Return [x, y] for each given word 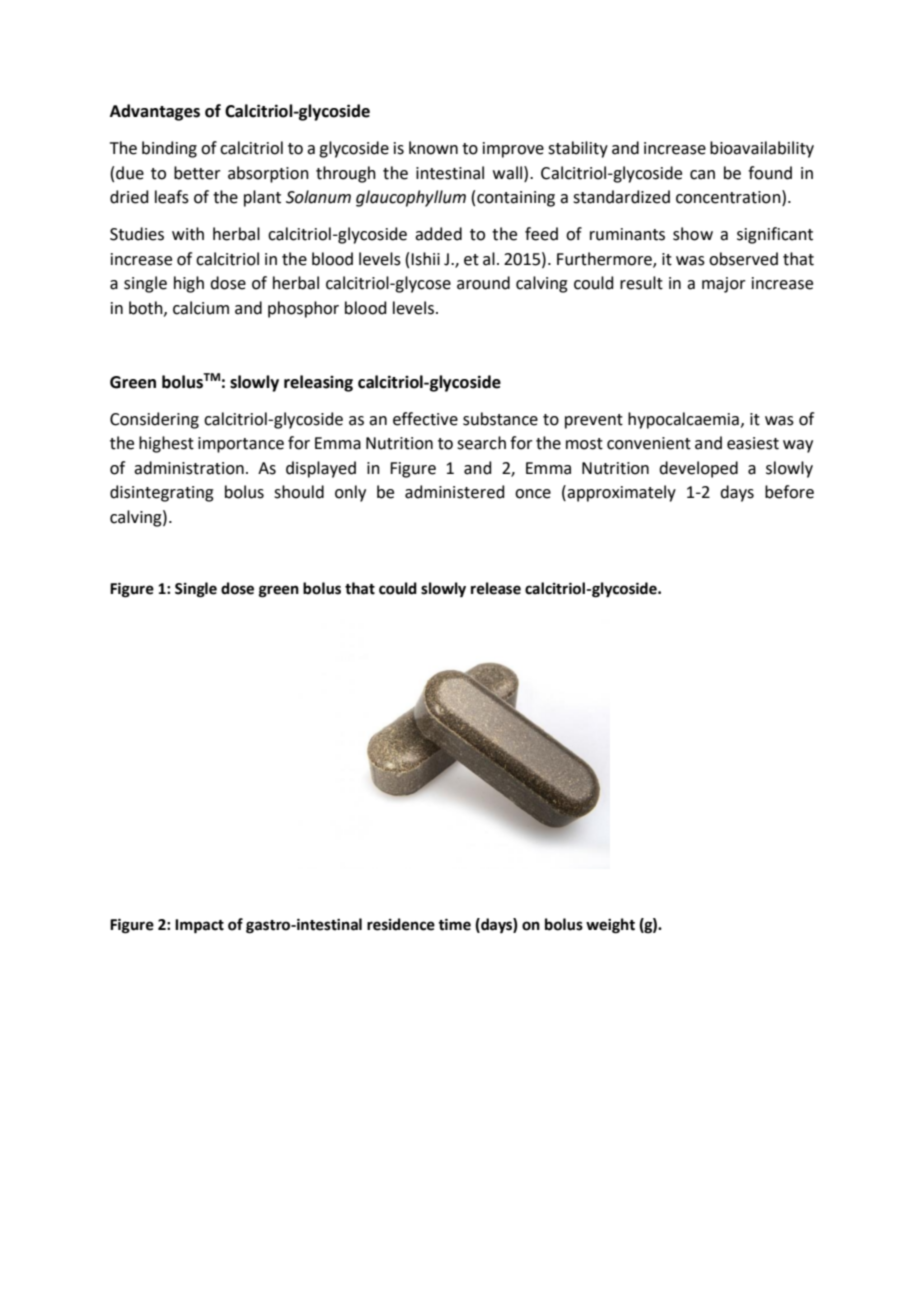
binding [169, 149]
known [433, 148]
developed [698, 469]
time [454, 924]
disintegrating [162, 493]
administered [455, 492]
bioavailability [762, 149]
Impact [199, 926]
